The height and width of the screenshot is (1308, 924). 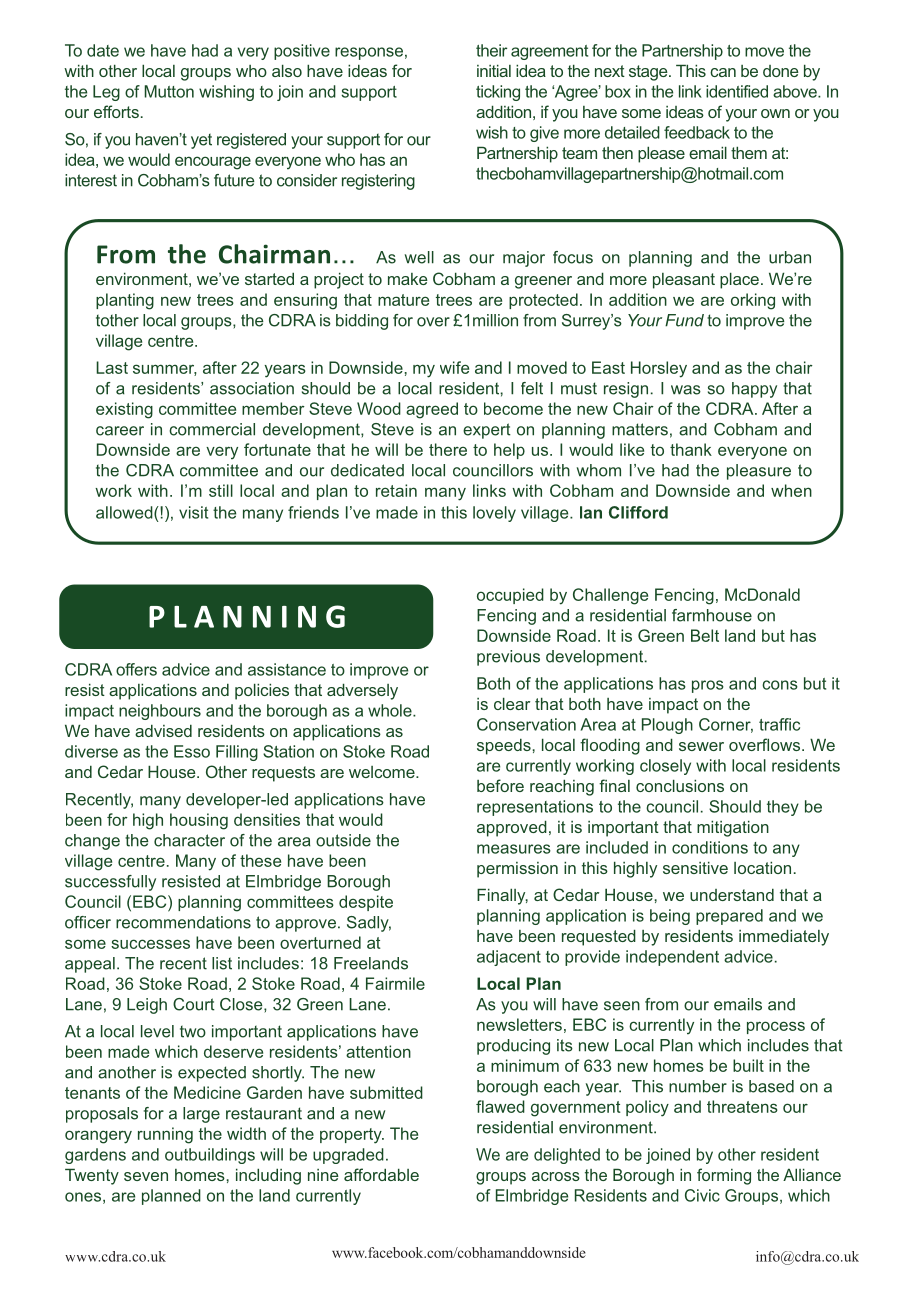 I want to click on commercial, so click(x=212, y=429).
